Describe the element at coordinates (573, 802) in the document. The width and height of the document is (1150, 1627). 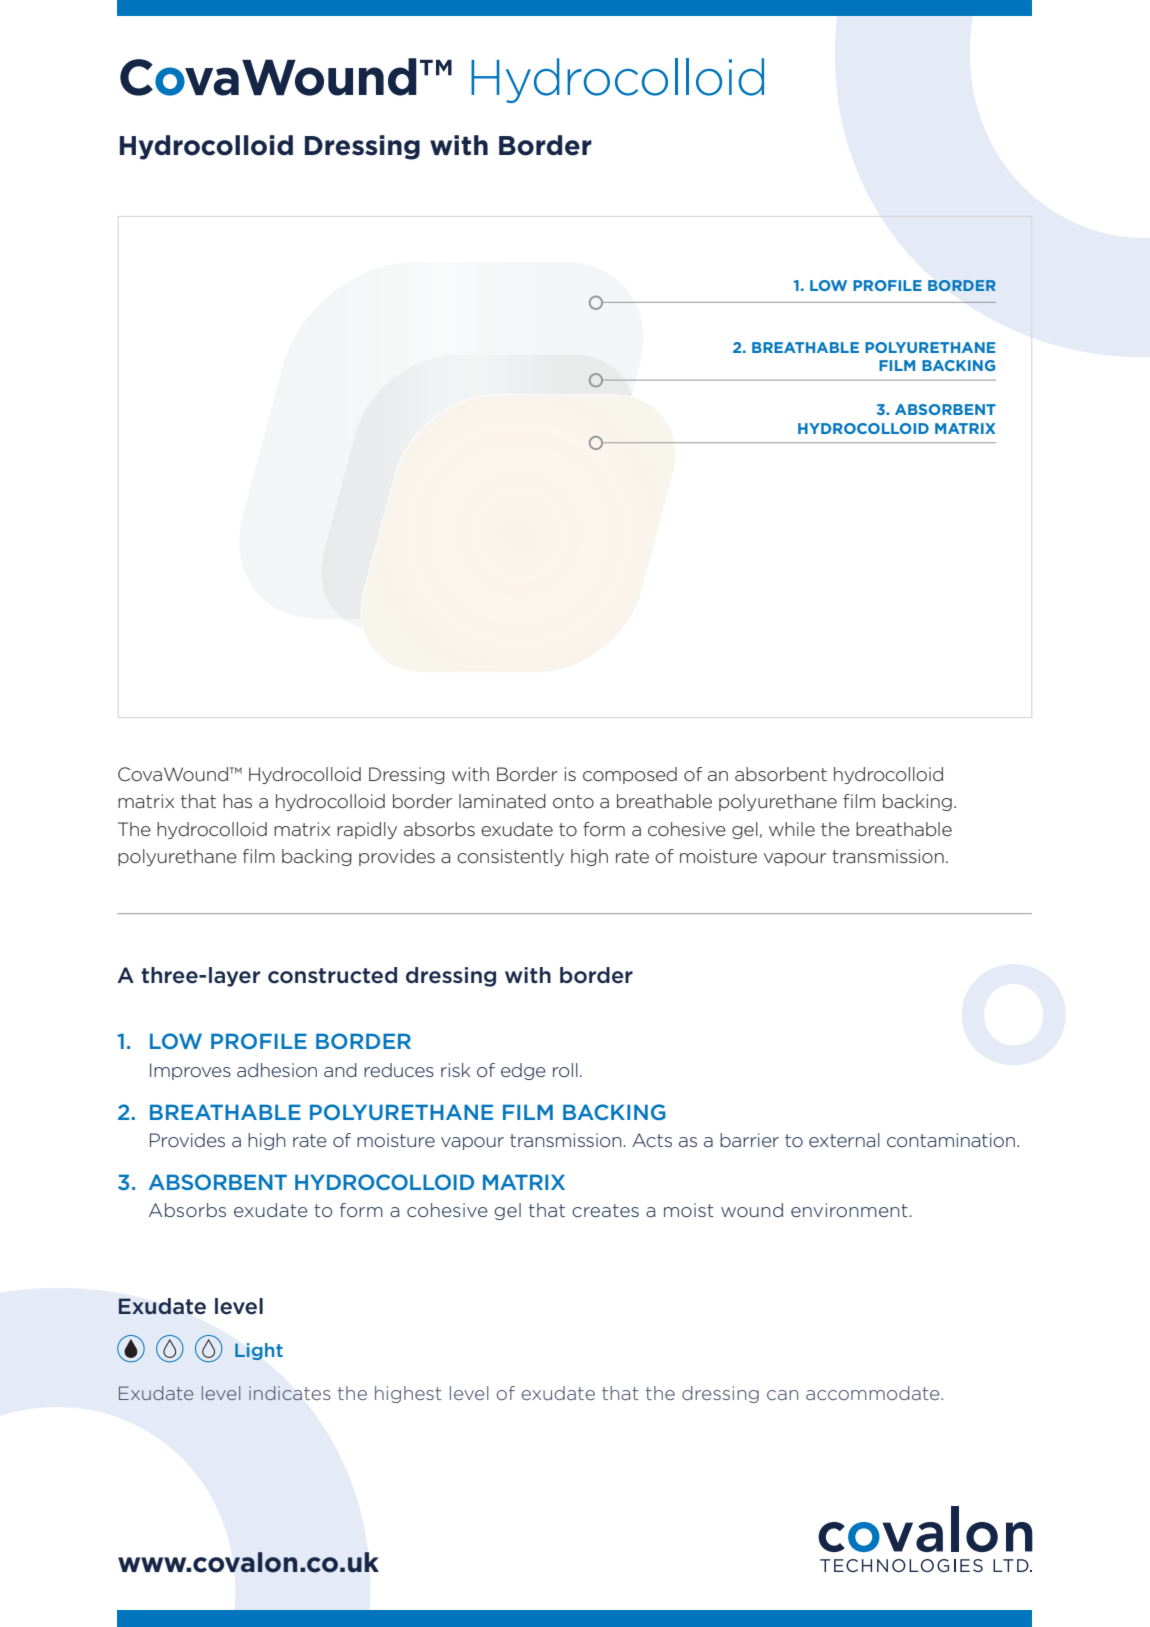
I see `onto` at that location.
